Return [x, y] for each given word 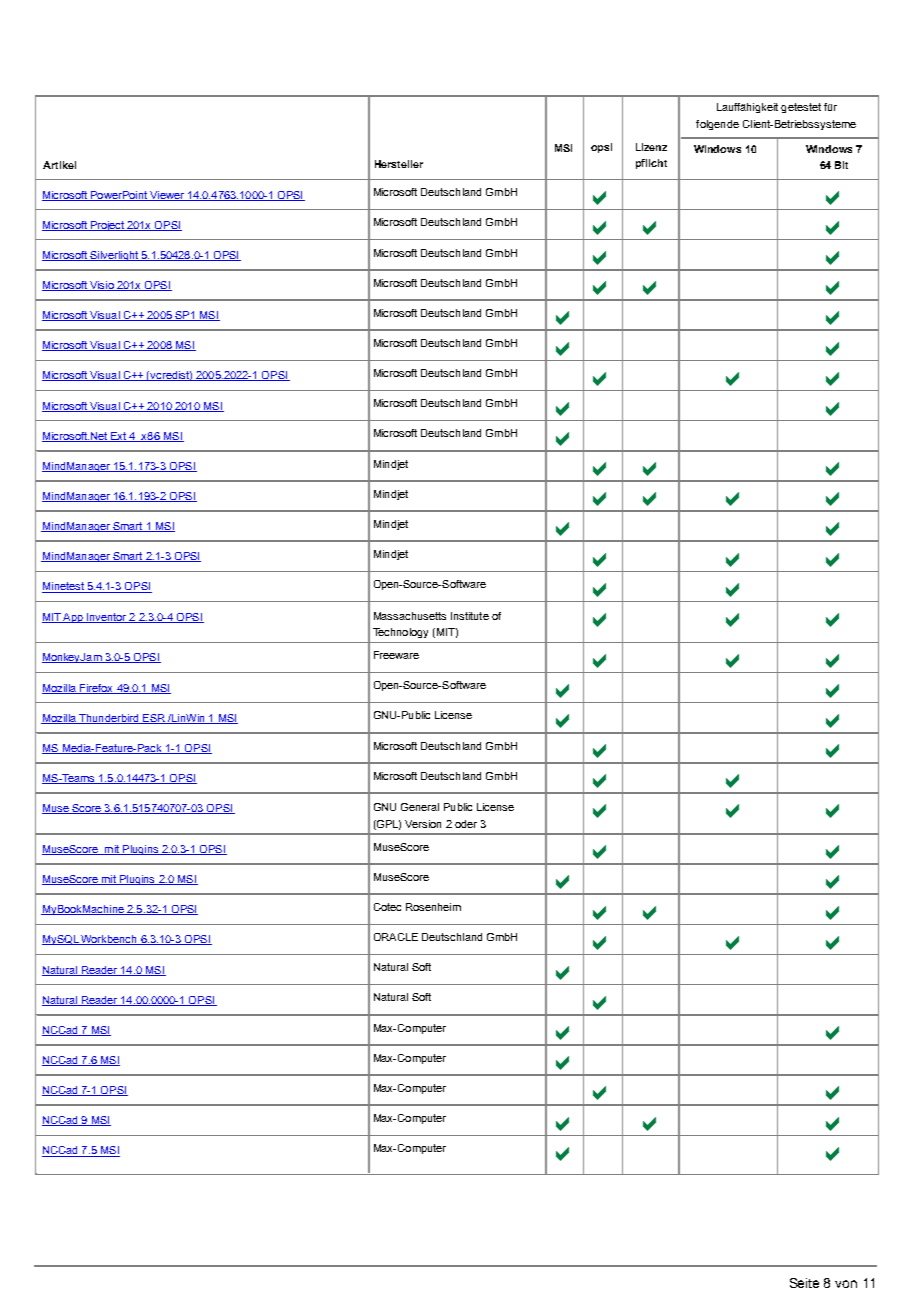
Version [423, 824]
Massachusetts [410, 616]
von [846, 1284]
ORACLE [396, 937]
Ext [119, 437]
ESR [154, 719]
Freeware [396, 655]
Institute [470, 616]
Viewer [167, 196]
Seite [804, 1283]
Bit [841, 165]
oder [466, 824]
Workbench [109, 940]
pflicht [651, 164]
